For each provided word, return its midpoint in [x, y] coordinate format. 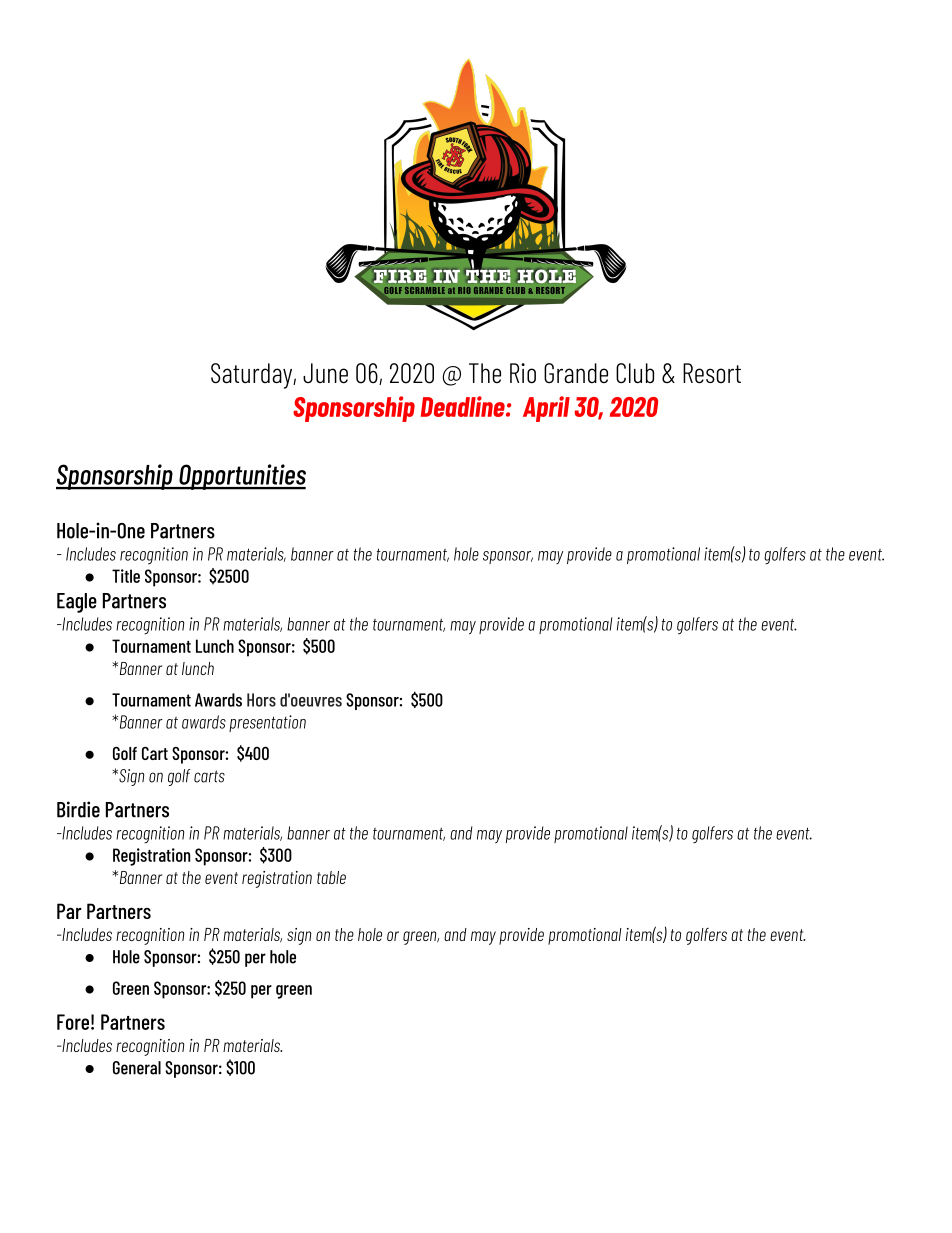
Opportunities [241, 477]
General [137, 1068]
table [331, 877]
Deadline [464, 406]
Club [635, 373]
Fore [73, 1022]
